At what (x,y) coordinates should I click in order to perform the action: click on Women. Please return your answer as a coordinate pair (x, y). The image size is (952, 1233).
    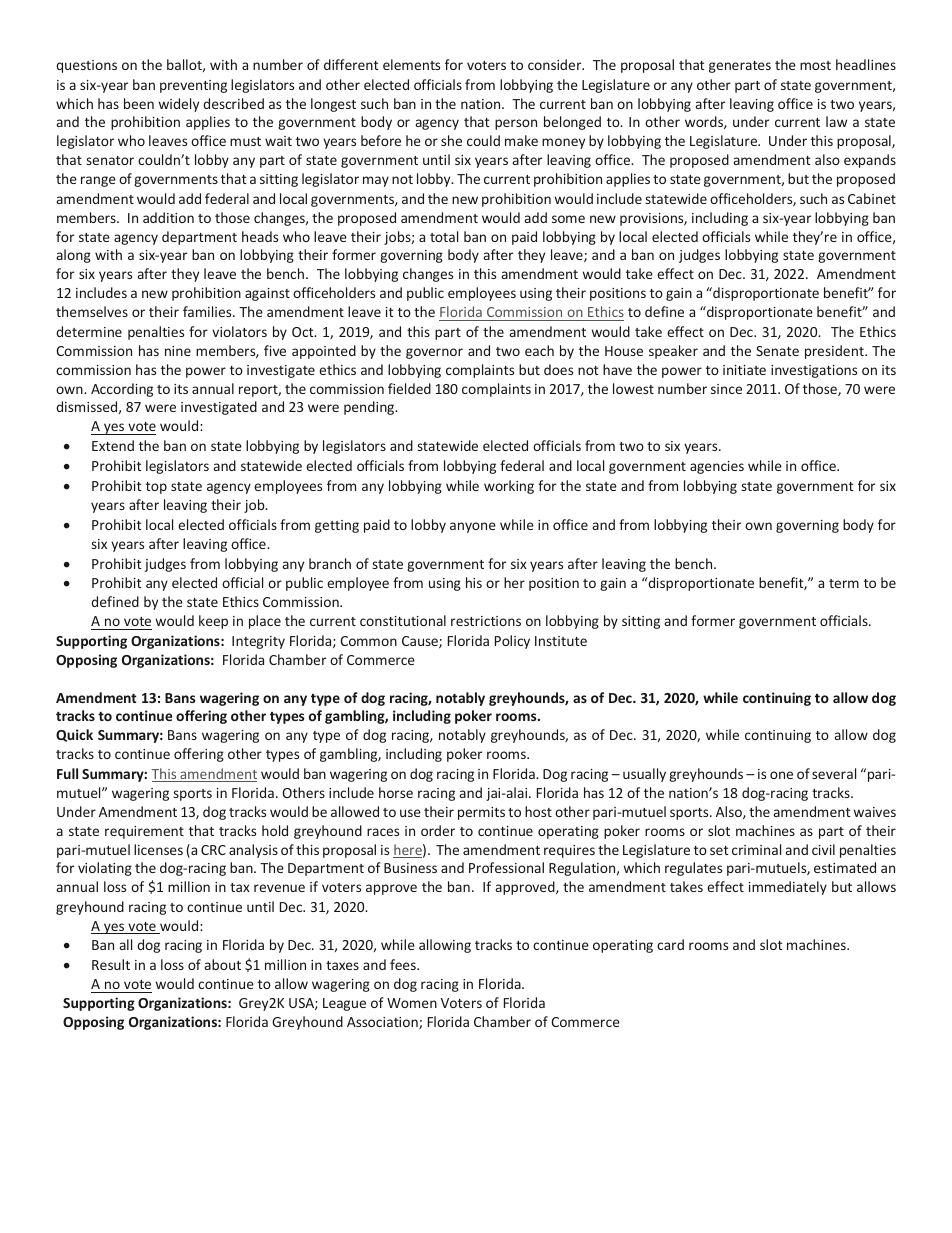
    Looking at the image, I should click on (412, 1003).
